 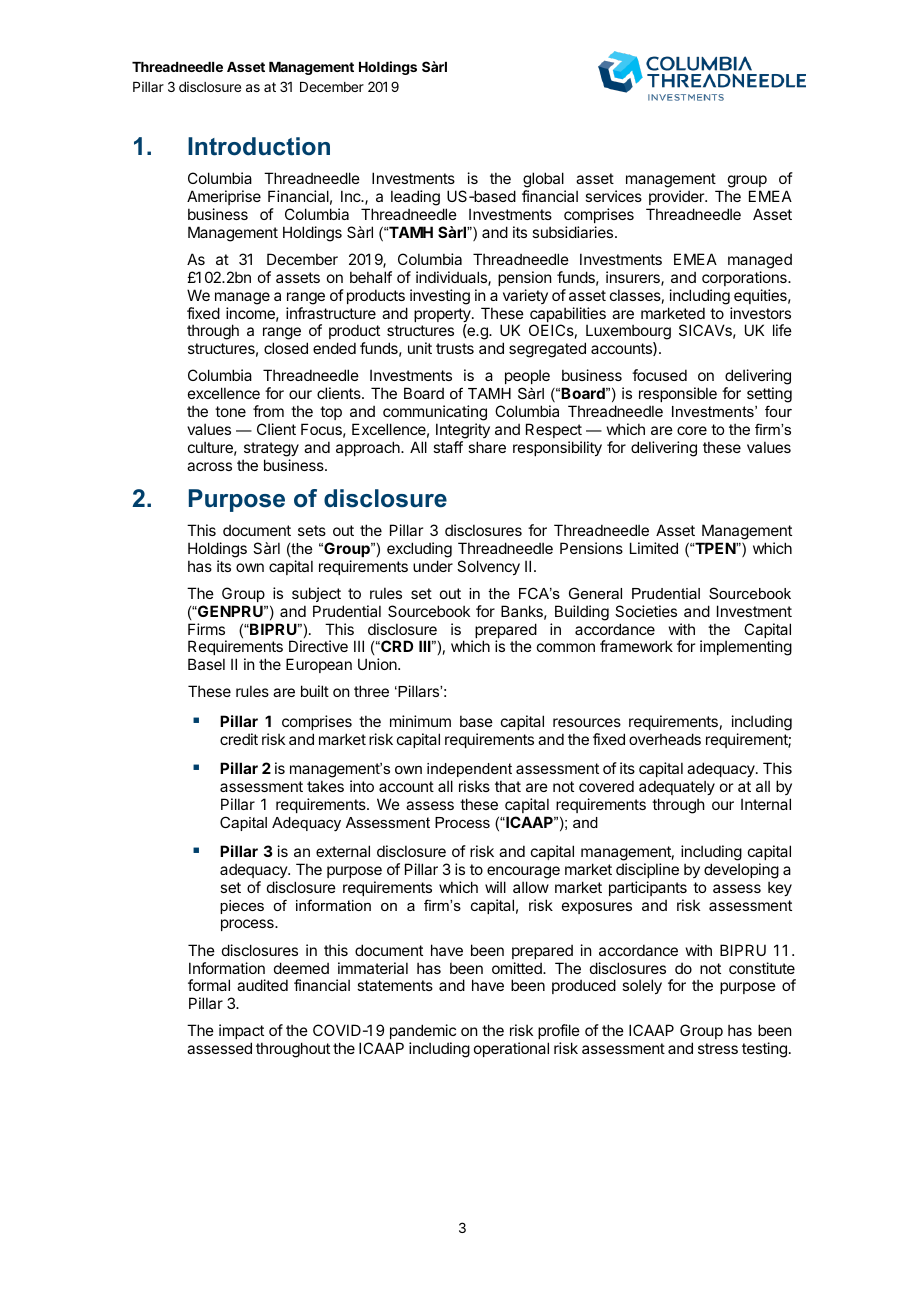 I want to click on stress, so click(x=718, y=1048).
